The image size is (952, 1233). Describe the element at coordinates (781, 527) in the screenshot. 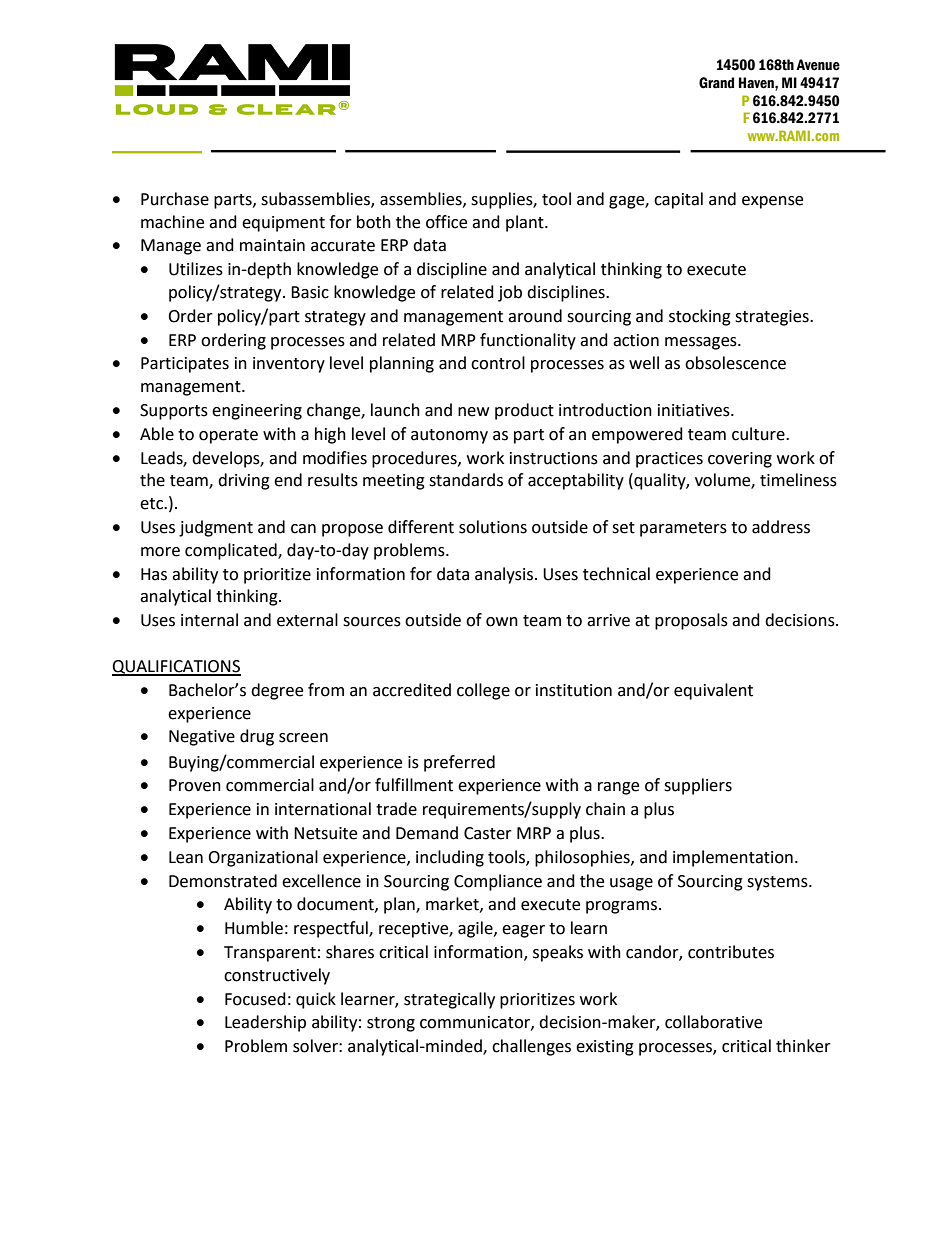

I see `address` at that location.
